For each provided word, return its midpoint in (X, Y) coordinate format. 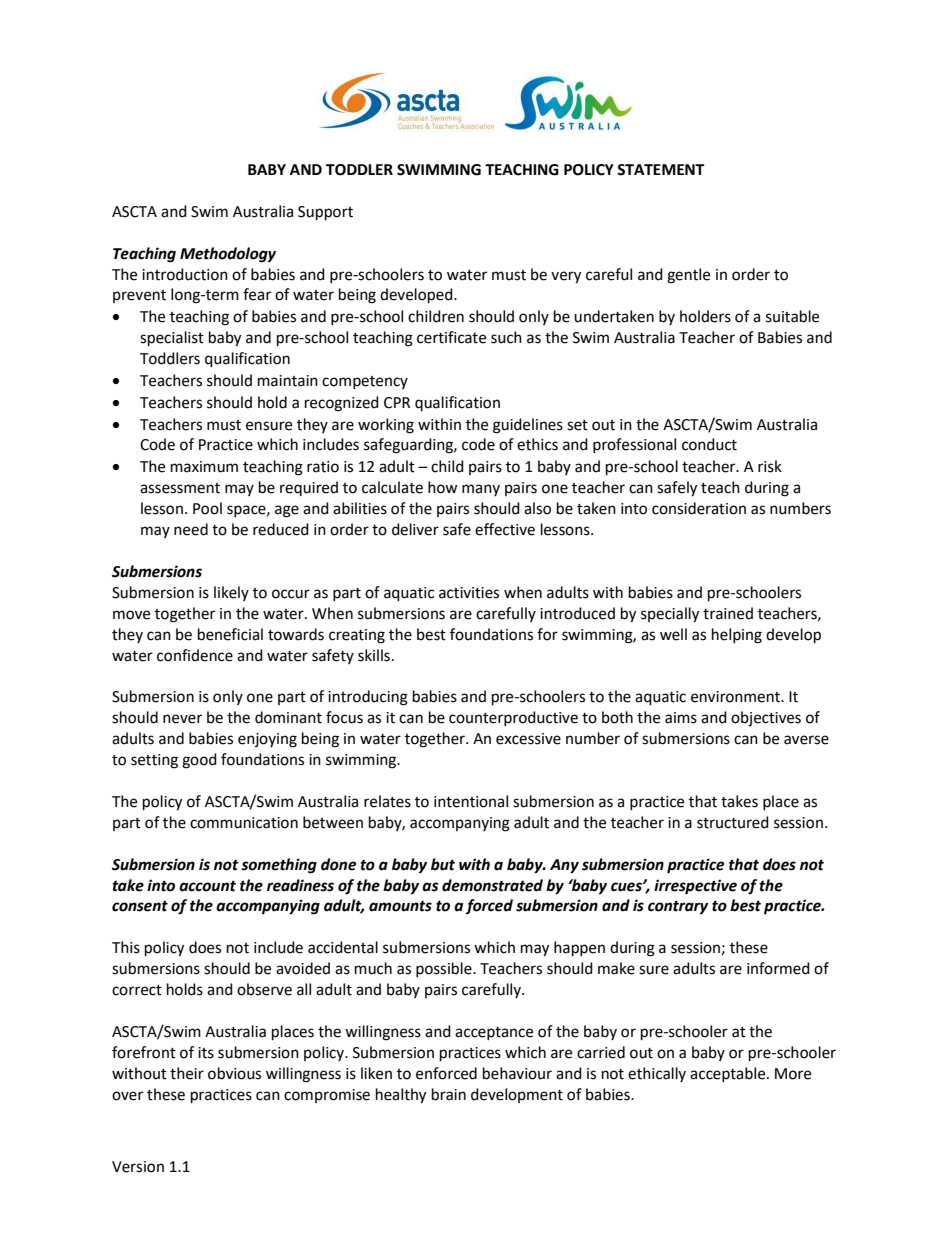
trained (728, 613)
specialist (172, 339)
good (199, 761)
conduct (709, 444)
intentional (471, 801)
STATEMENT (660, 170)
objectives (766, 719)
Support (325, 213)
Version (138, 1167)
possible (445, 969)
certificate (451, 337)
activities (469, 593)
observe (264, 989)
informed (778, 968)
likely (231, 593)
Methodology (228, 255)
